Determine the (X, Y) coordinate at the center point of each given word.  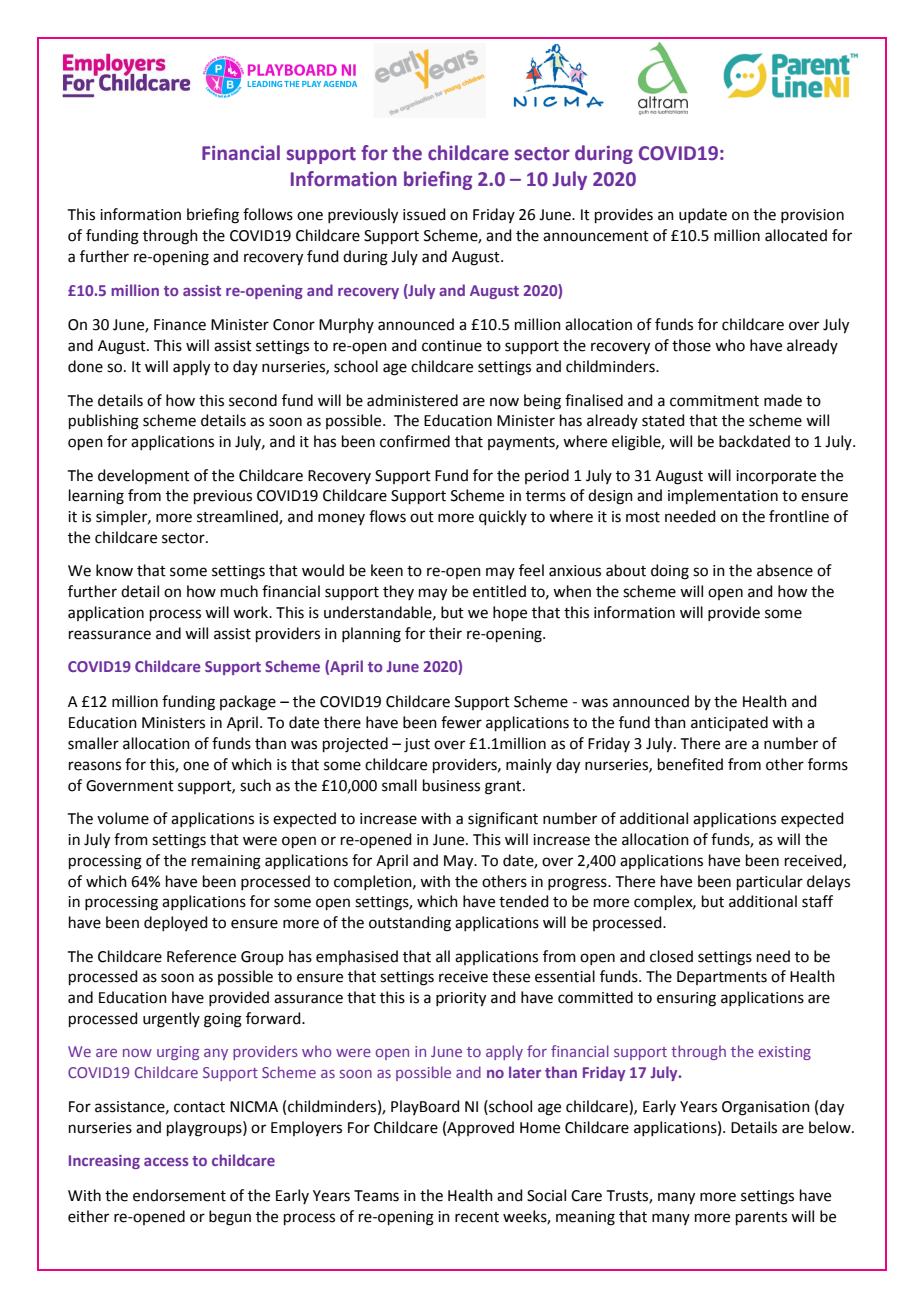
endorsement (179, 1195)
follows (268, 214)
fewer (461, 722)
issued (424, 214)
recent (477, 1217)
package (248, 703)
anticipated (729, 723)
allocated (796, 235)
